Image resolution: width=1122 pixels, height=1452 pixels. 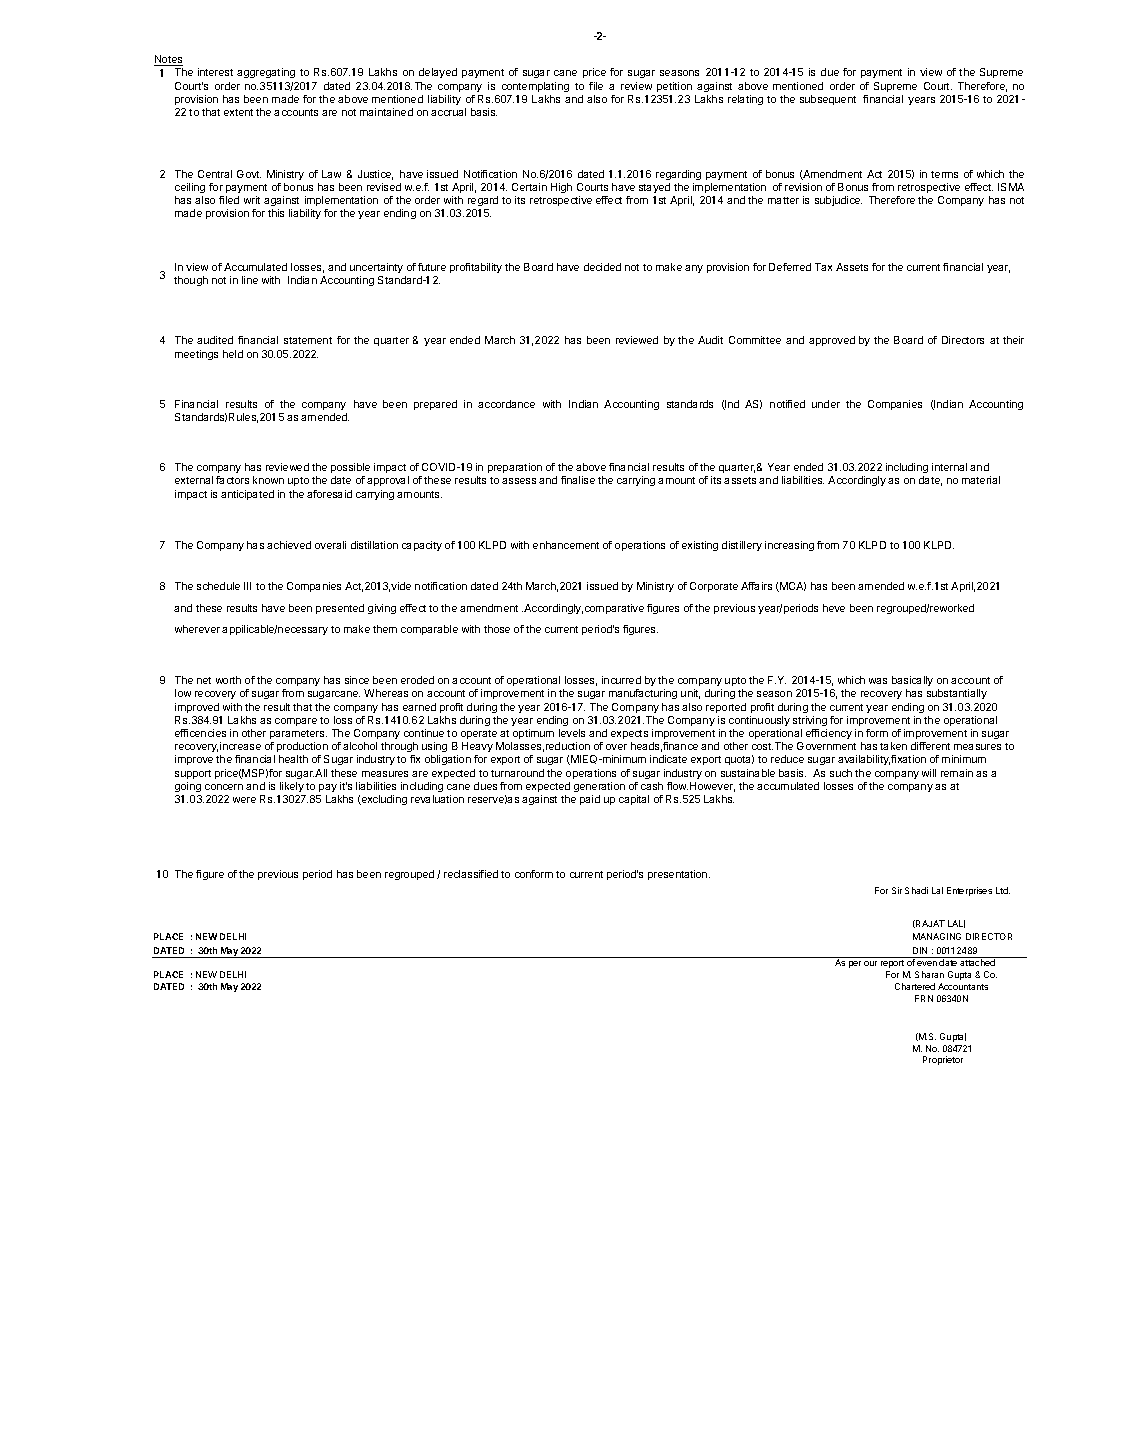 What do you see at coordinates (266, 73) in the screenshot?
I see `aggregating` at bounding box center [266, 73].
